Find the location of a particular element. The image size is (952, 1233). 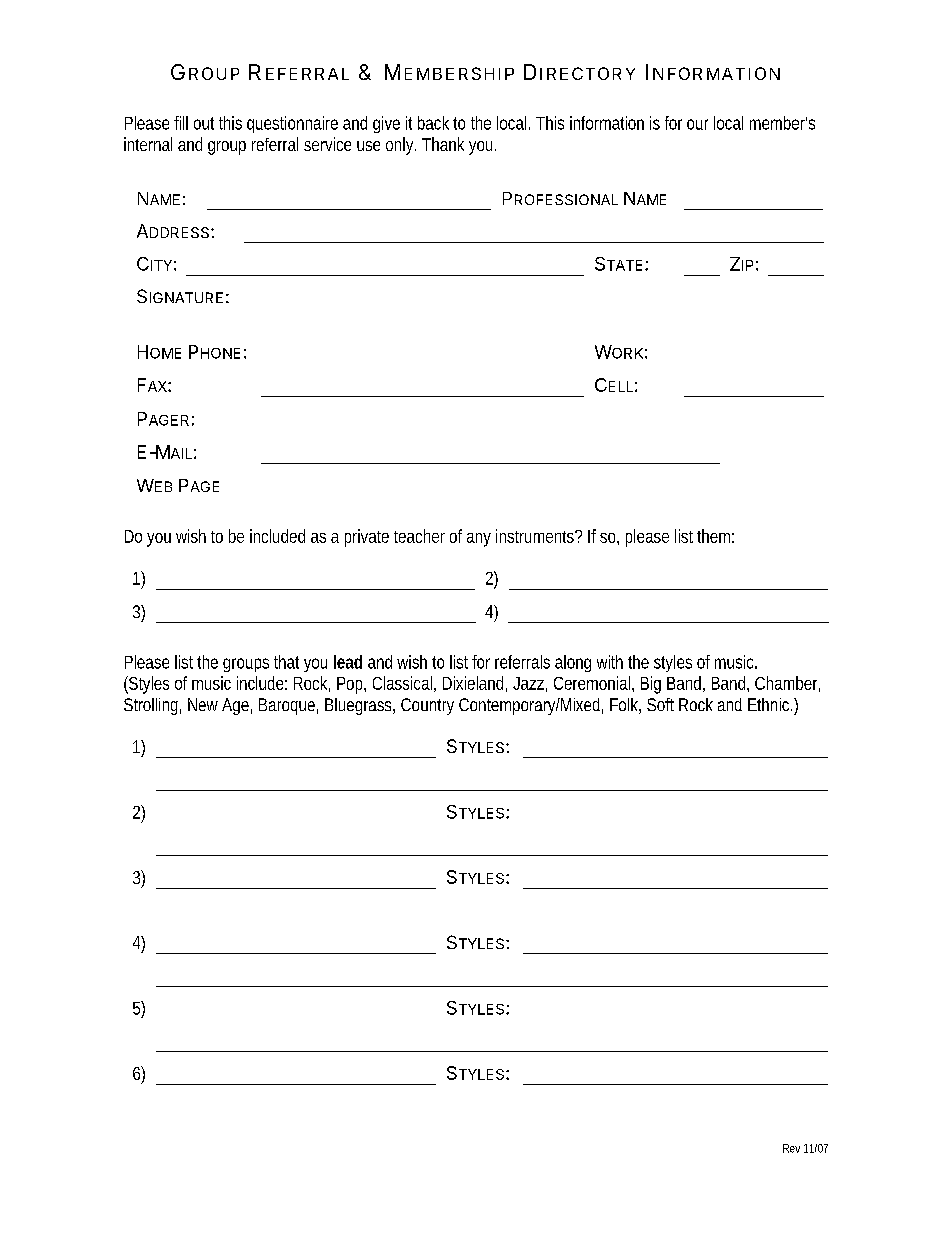

our is located at coordinates (697, 124).
